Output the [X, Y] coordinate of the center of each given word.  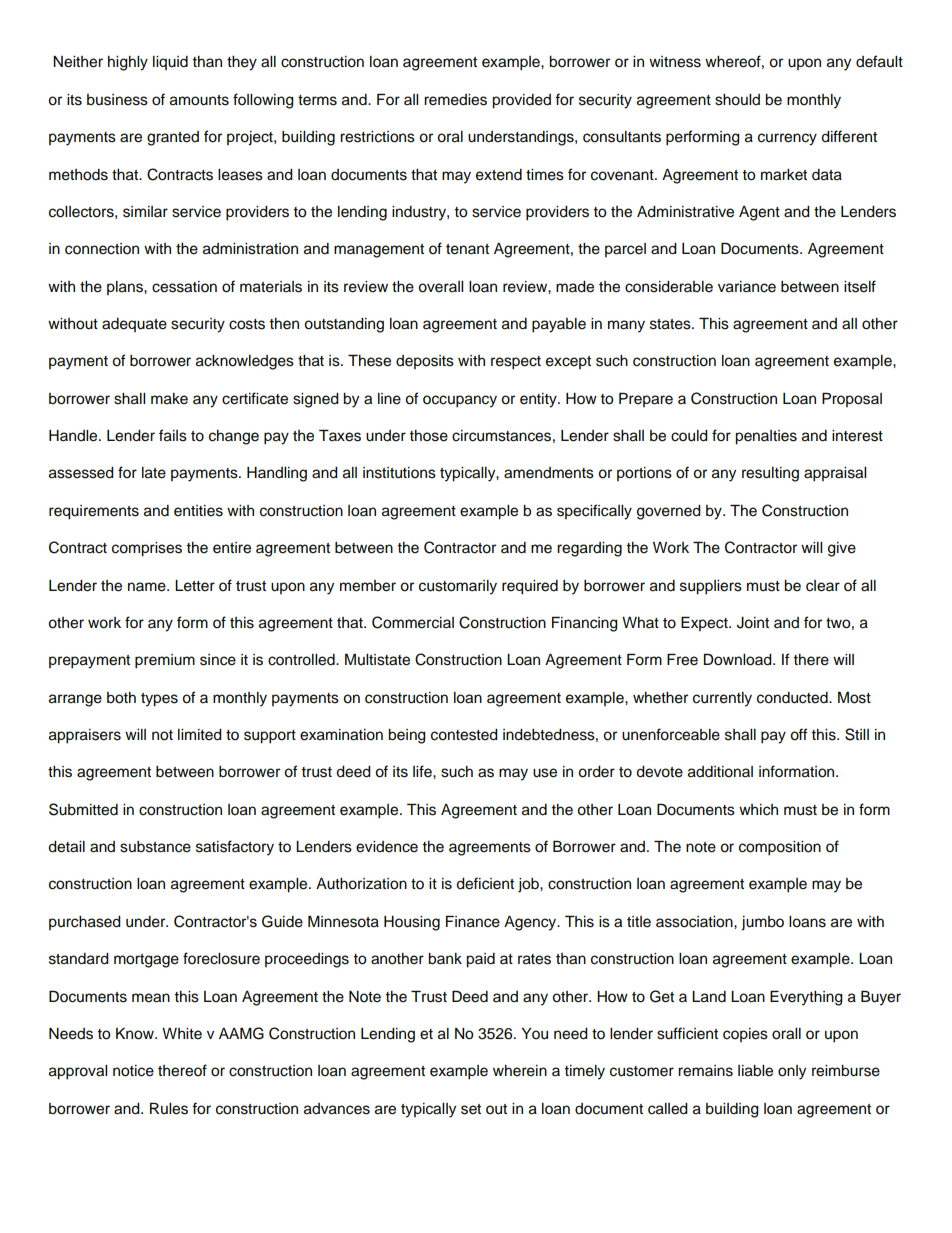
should [737, 100]
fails [173, 435]
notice [133, 1071]
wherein [520, 1071]
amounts [199, 100]
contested [464, 735]
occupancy [460, 401]
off [798, 734]
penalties [766, 437]
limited [200, 735]
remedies [455, 100]
